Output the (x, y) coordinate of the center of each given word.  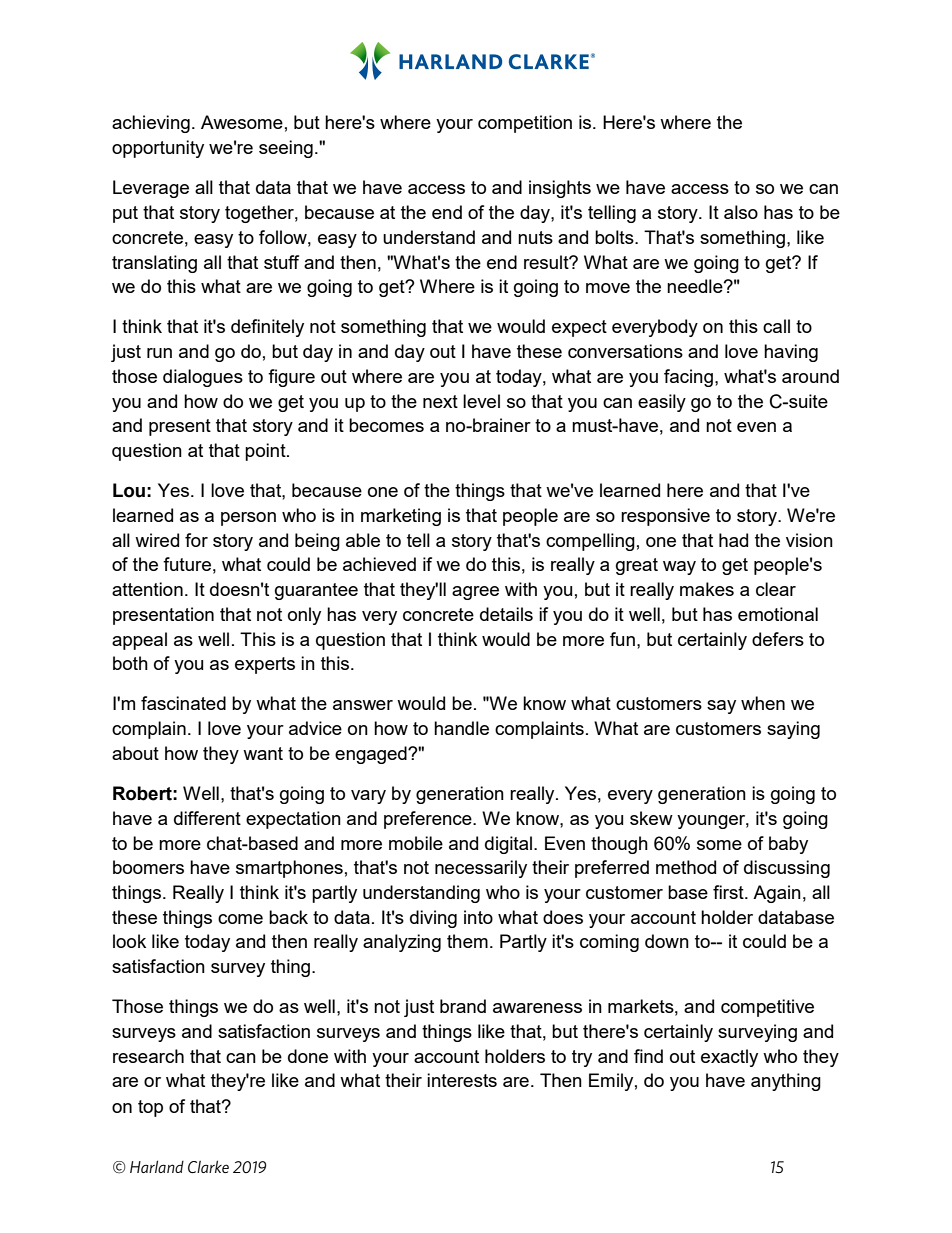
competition (525, 124)
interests (462, 1080)
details (506, 614)
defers (778, 639)
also (741, 212)
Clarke (208, 1166)
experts (265, 665)
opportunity (158, 149)
